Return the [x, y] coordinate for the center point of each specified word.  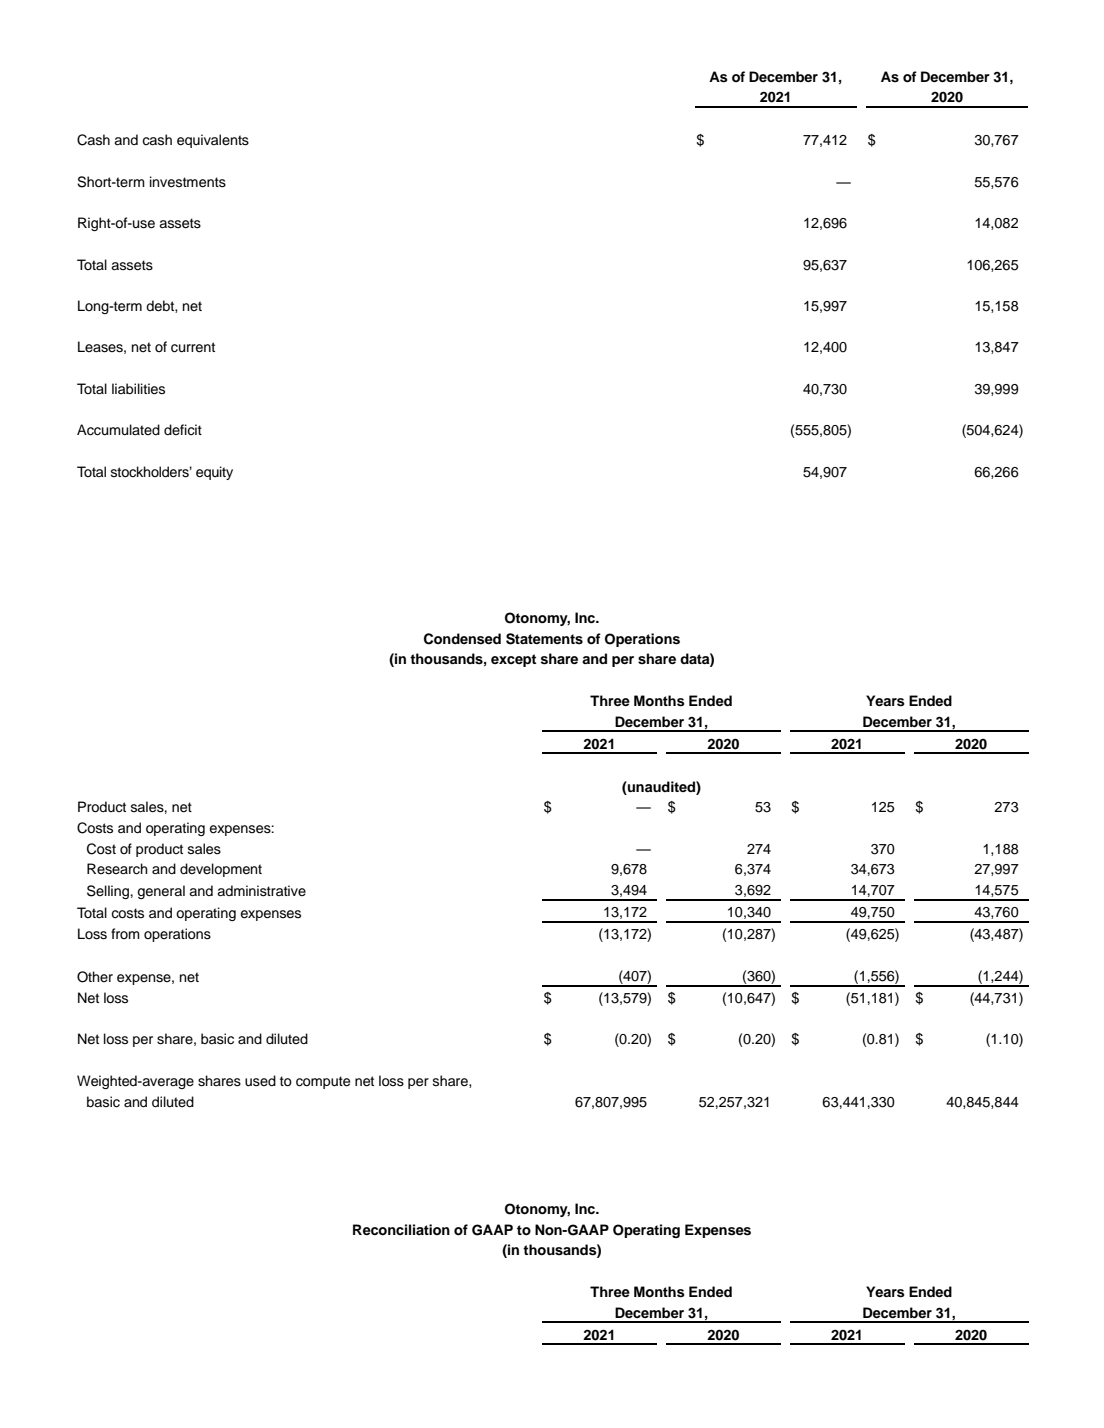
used [260, 1081]
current [193, 347]
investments [188, 182]
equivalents [213, 141]
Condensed [462, 639]
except [513, 660]
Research [117, 869]
